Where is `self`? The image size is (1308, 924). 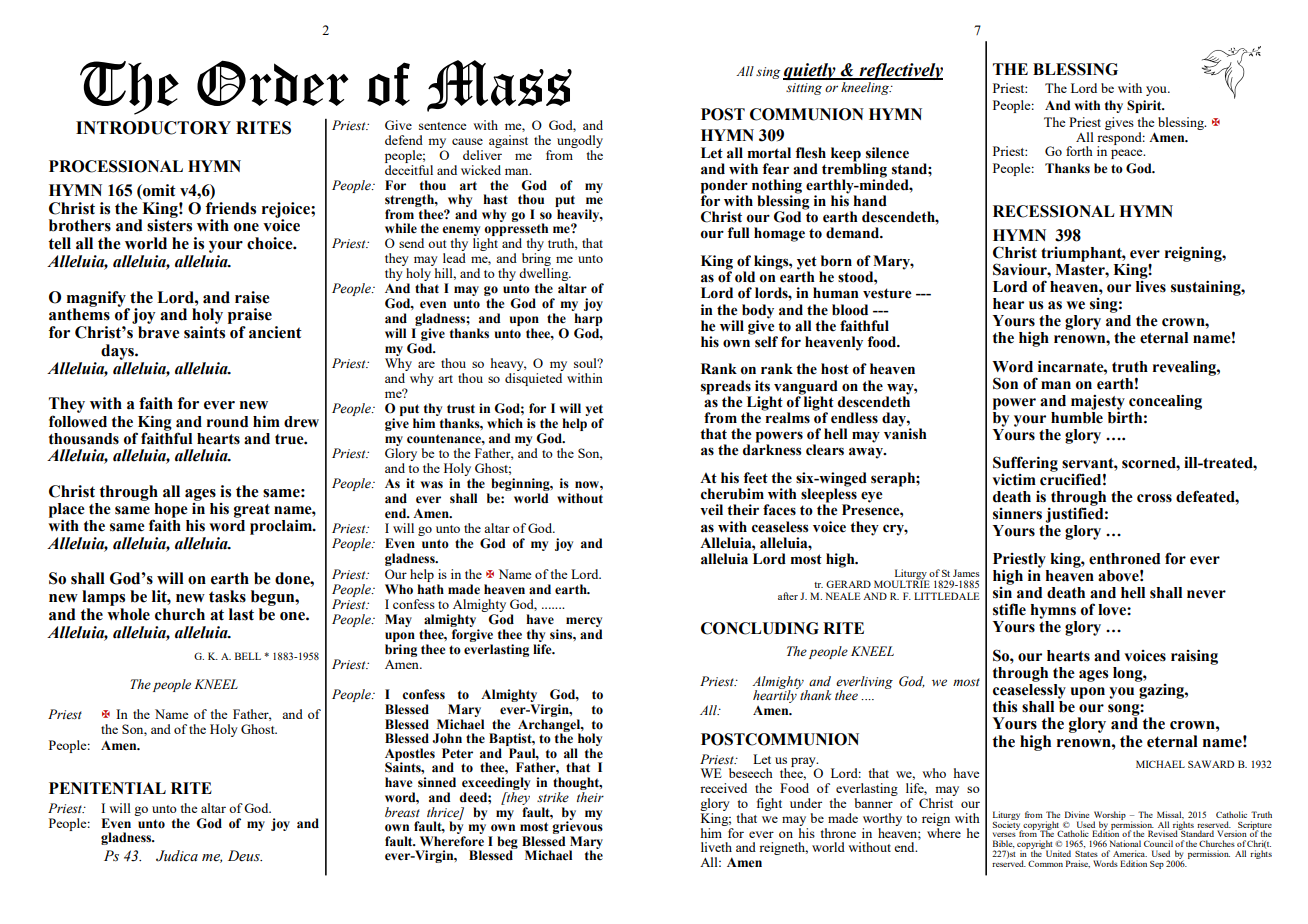
self is located at coordinates (766, 342).
